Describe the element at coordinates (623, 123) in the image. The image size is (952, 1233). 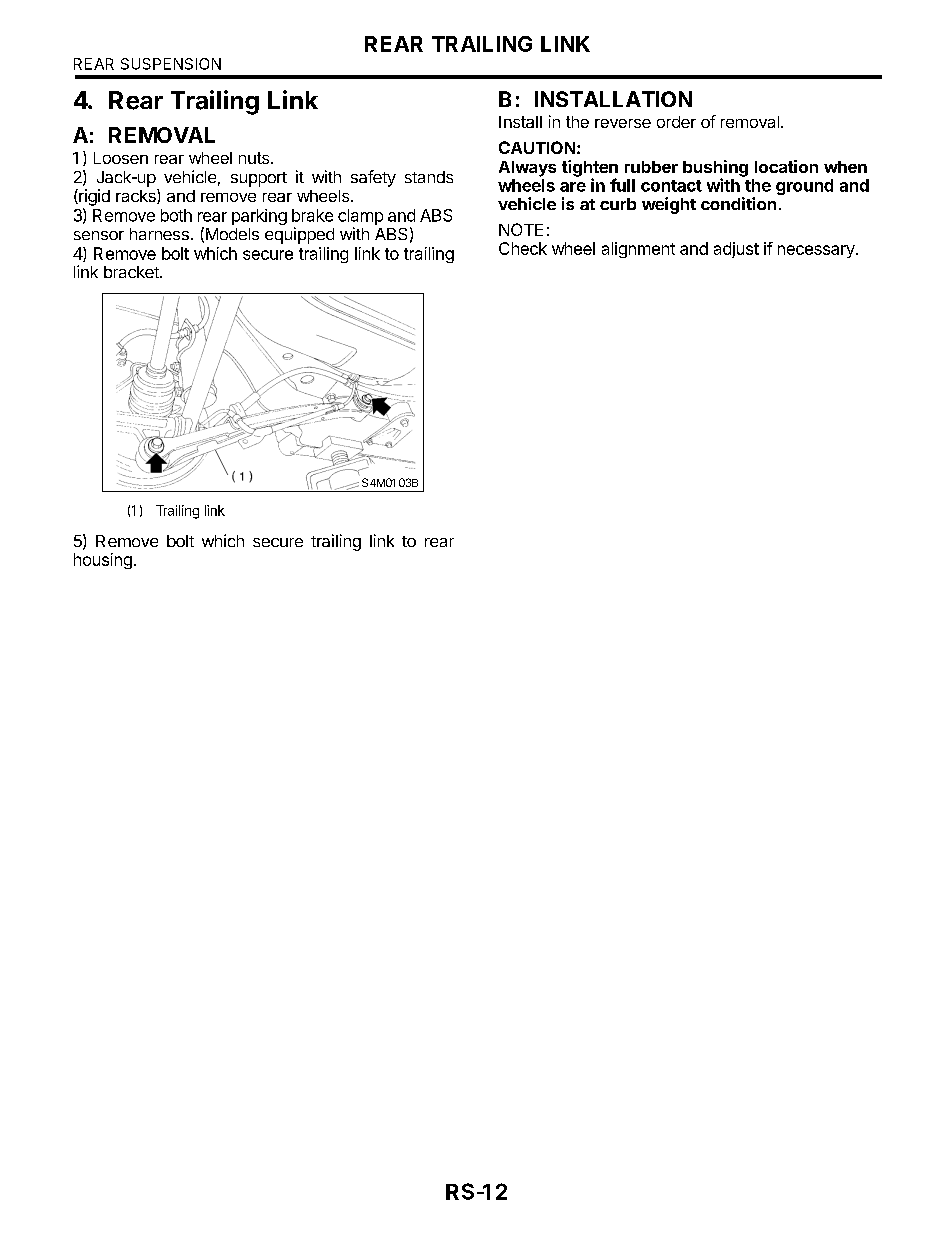
I see `reverse` at that location.
